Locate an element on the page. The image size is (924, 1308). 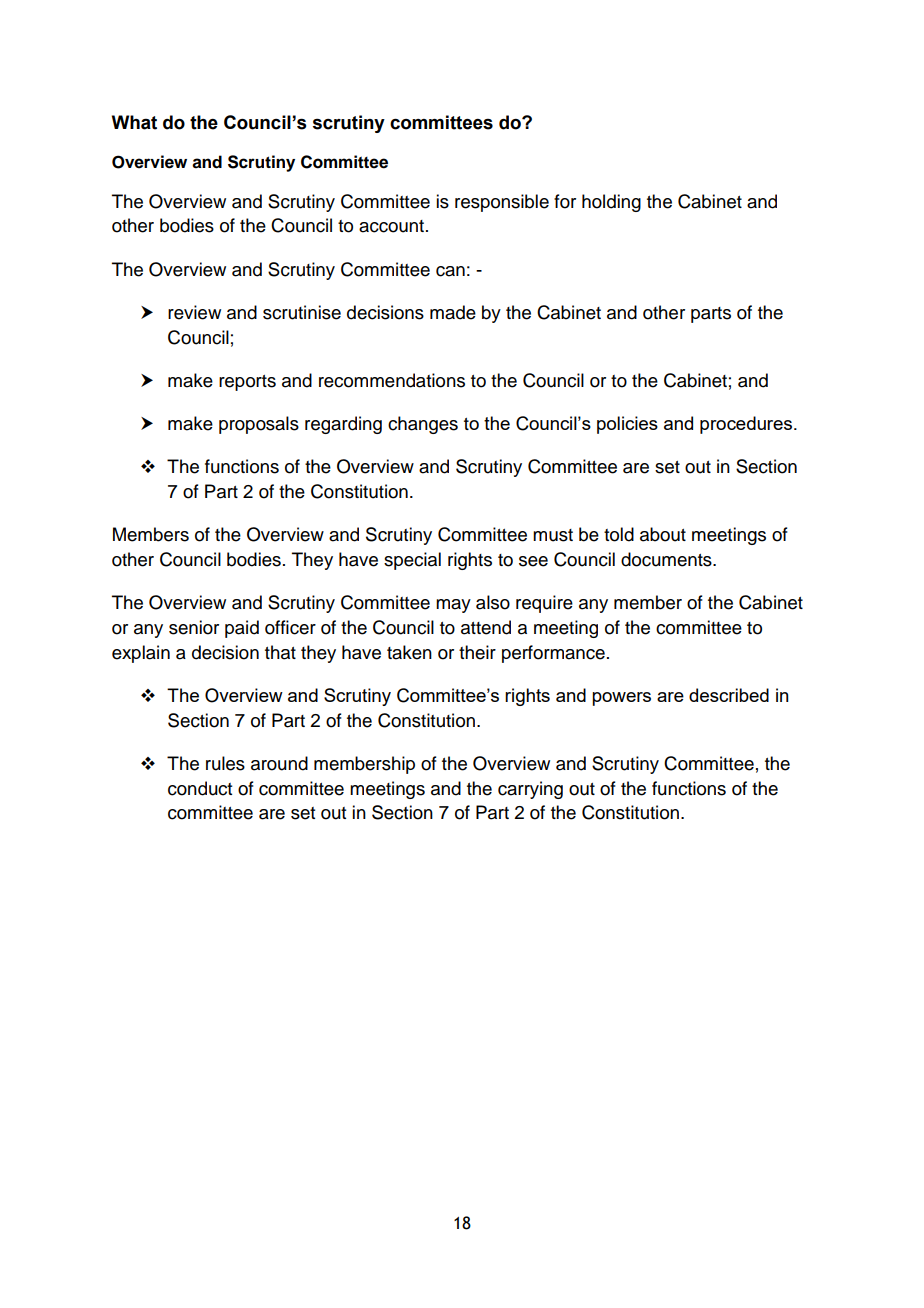
recommendations is located at coordinates (392, 380).
